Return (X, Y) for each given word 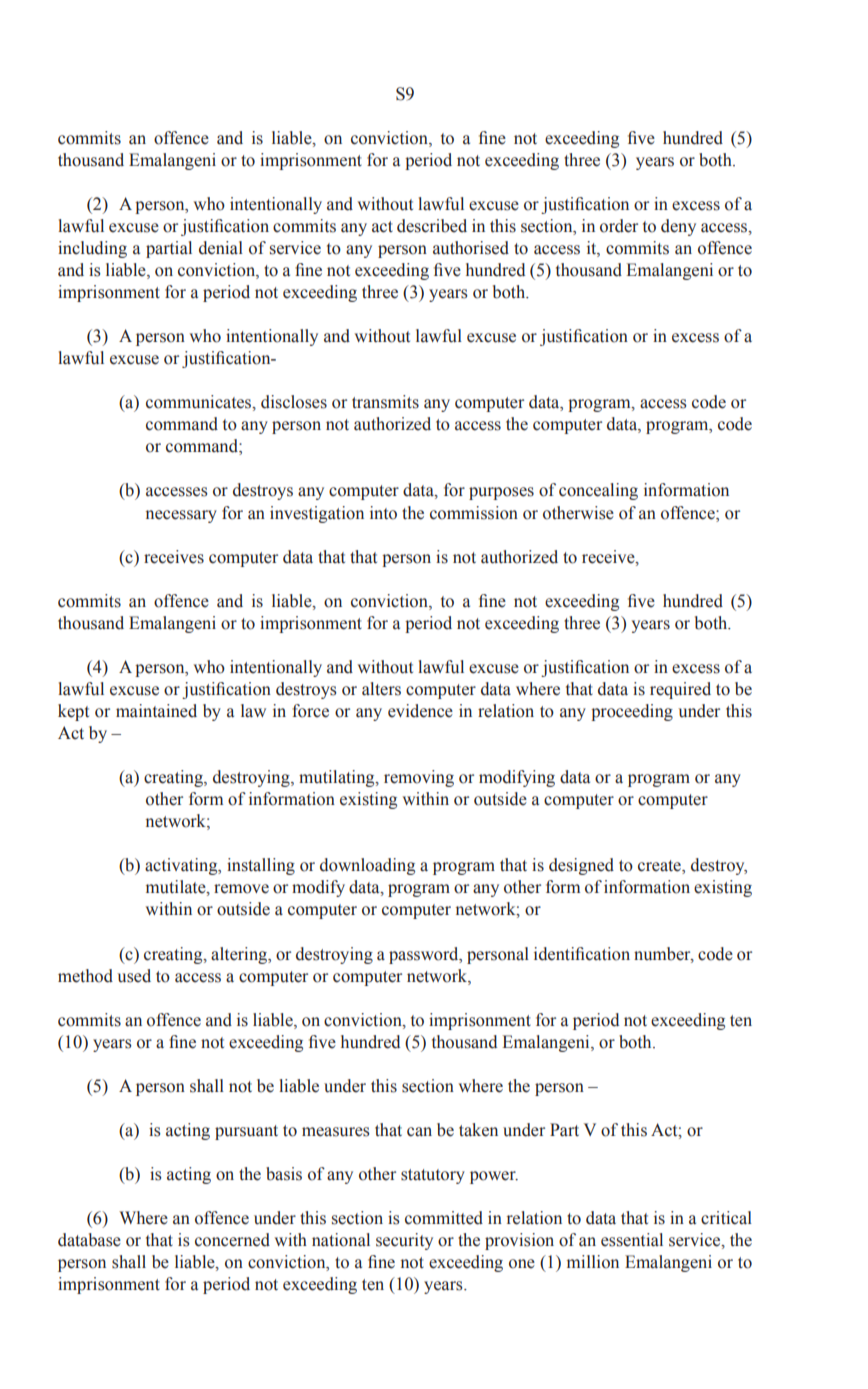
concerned (232, 1240)
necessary (181, 516)
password (425, 955)
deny (678, 227)
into (383, 513)
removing (419, 778)
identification (582, 954)
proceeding (632, 712)
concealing (598, 491)
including (92, 249)
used (134, 976)
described (432, 226)
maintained (156, 711)
